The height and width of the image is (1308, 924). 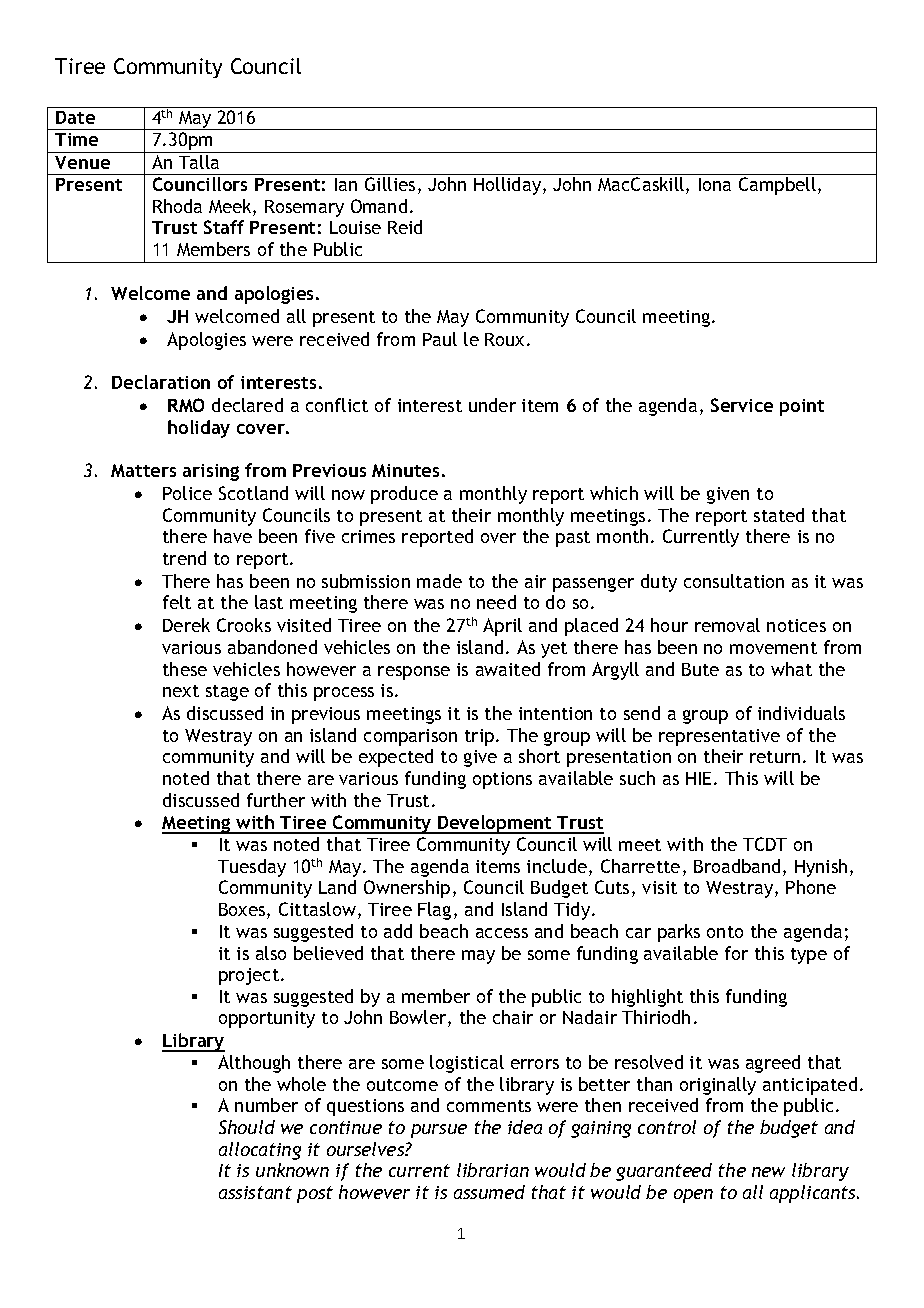 I want to click on these, so click(x=185, y=669).
